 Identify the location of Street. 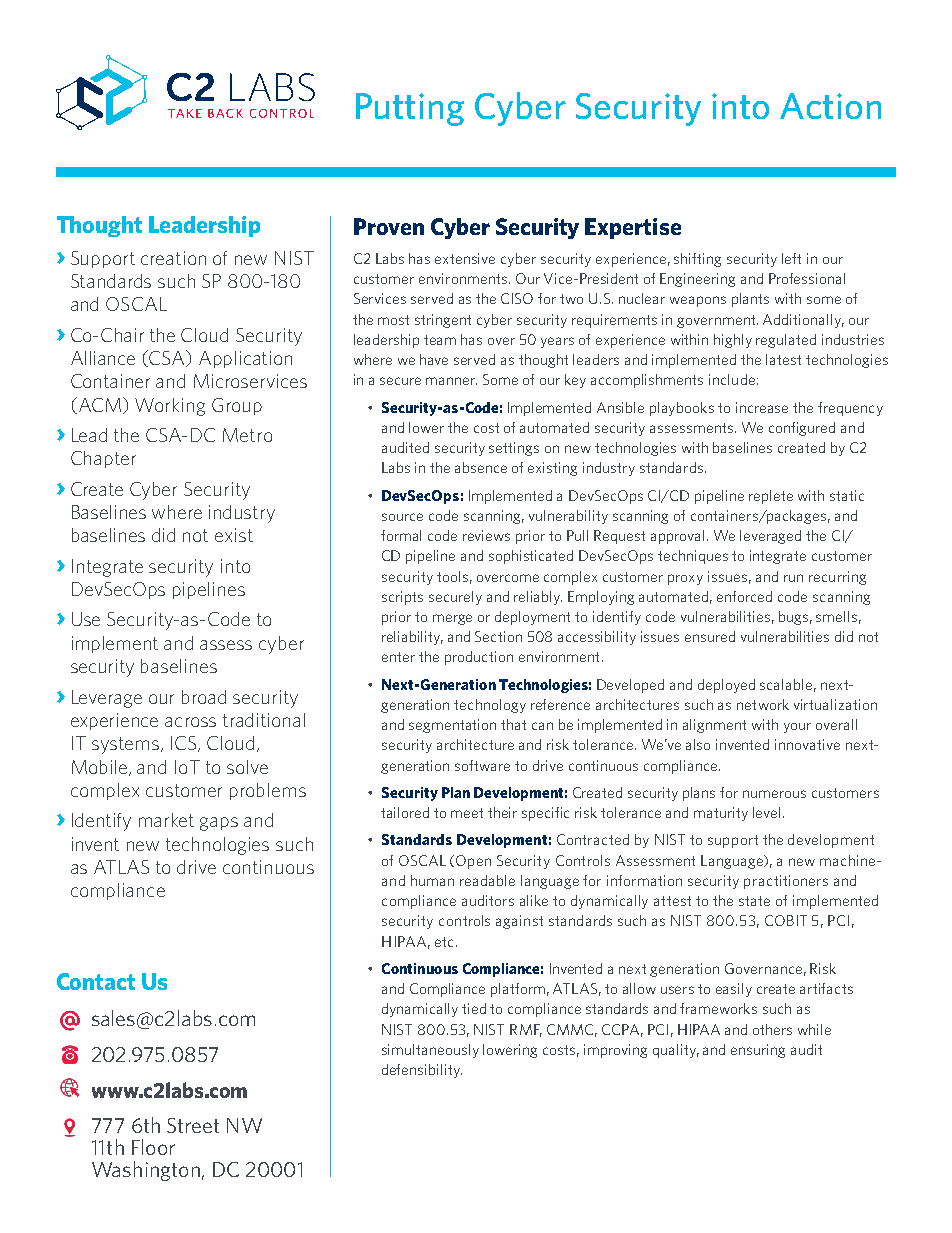
(193, 1125).
